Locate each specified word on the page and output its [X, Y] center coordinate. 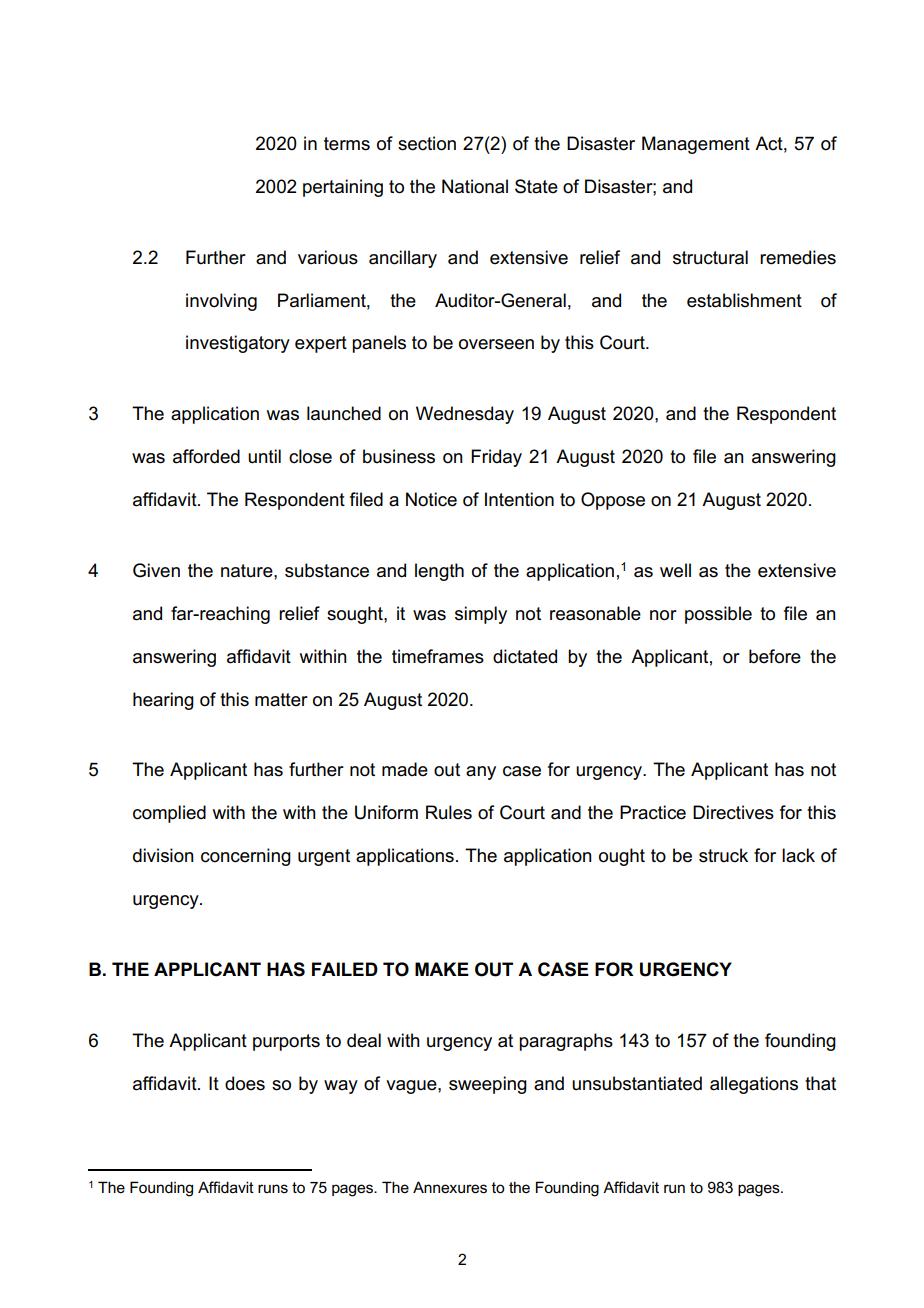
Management [696, 145]
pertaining [343, 188]
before [775, 656]
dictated [525, 656]
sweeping [488, 1085]
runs [273, 1188]
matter [281, 700]
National [475, 186]
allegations [754, 1085]
